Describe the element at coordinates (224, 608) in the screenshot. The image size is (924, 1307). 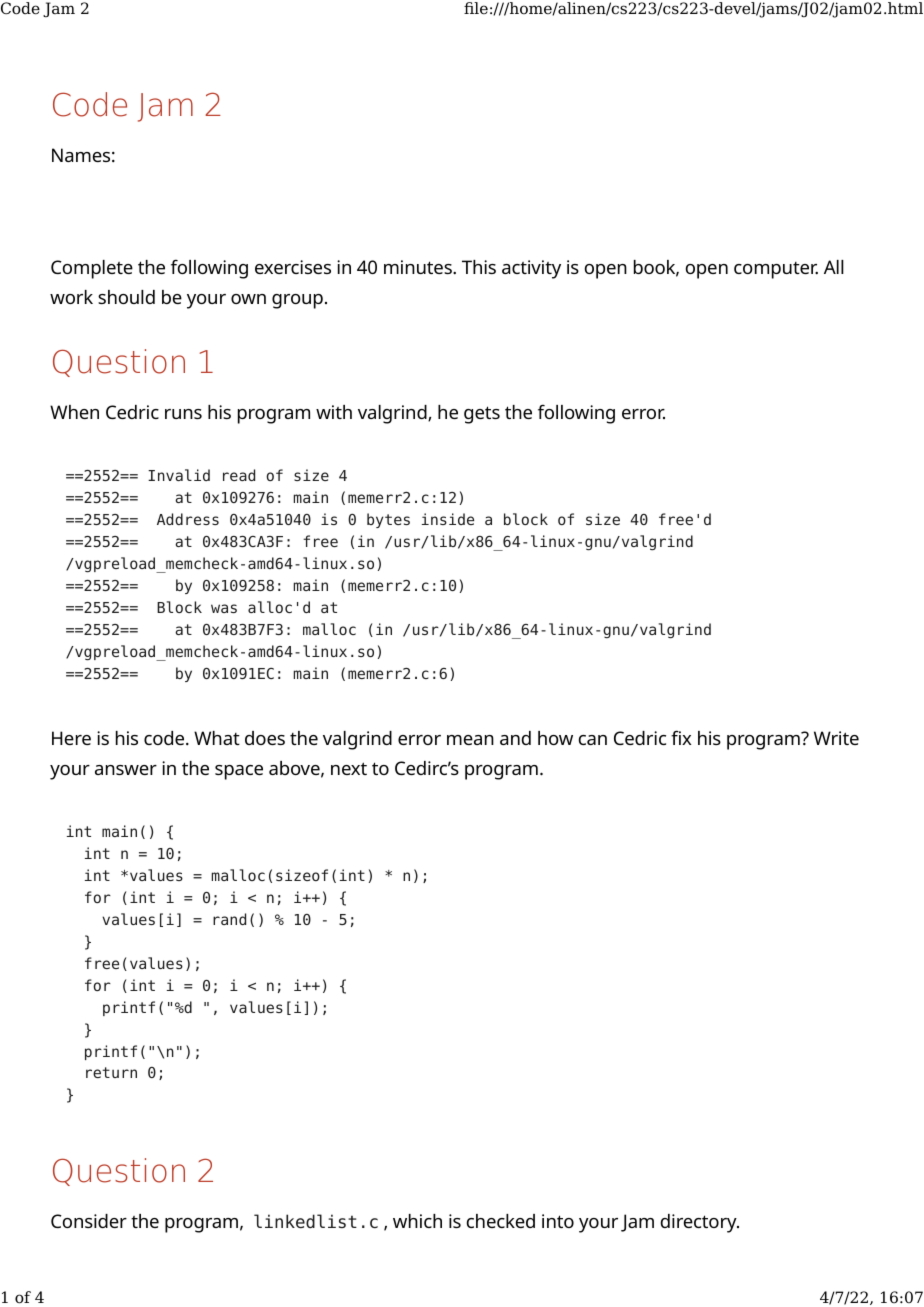
I see `was` at that location.
